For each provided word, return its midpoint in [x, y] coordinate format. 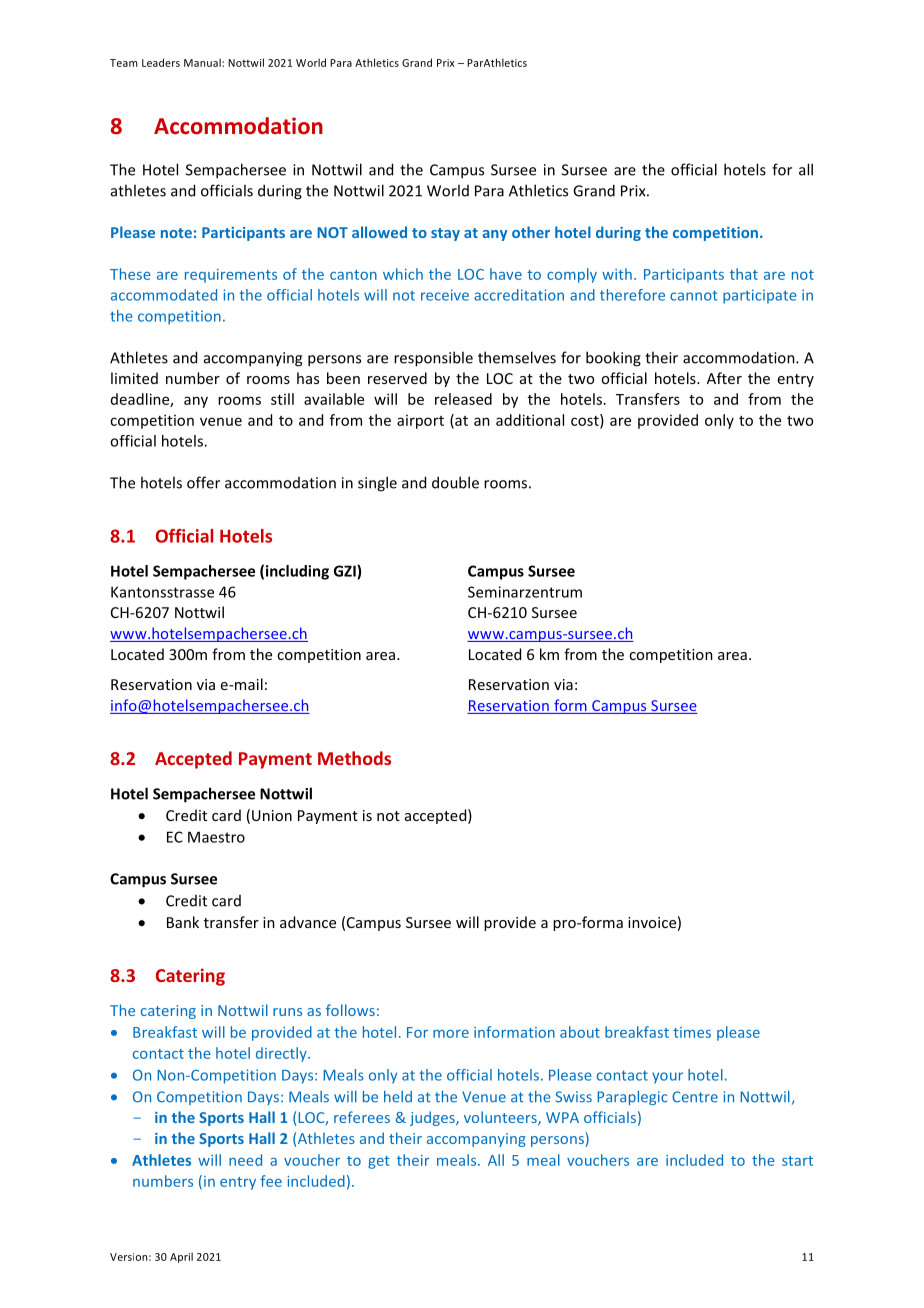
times [692, 1032]
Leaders [161, 62]
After [724, 378]
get [379, 1162]
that [744, 274]
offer [203, 482]
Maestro [216, 837]
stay [445, 234]
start [797, 1161]
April [181, 1257]
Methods [354, 758]
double [455, 482]
